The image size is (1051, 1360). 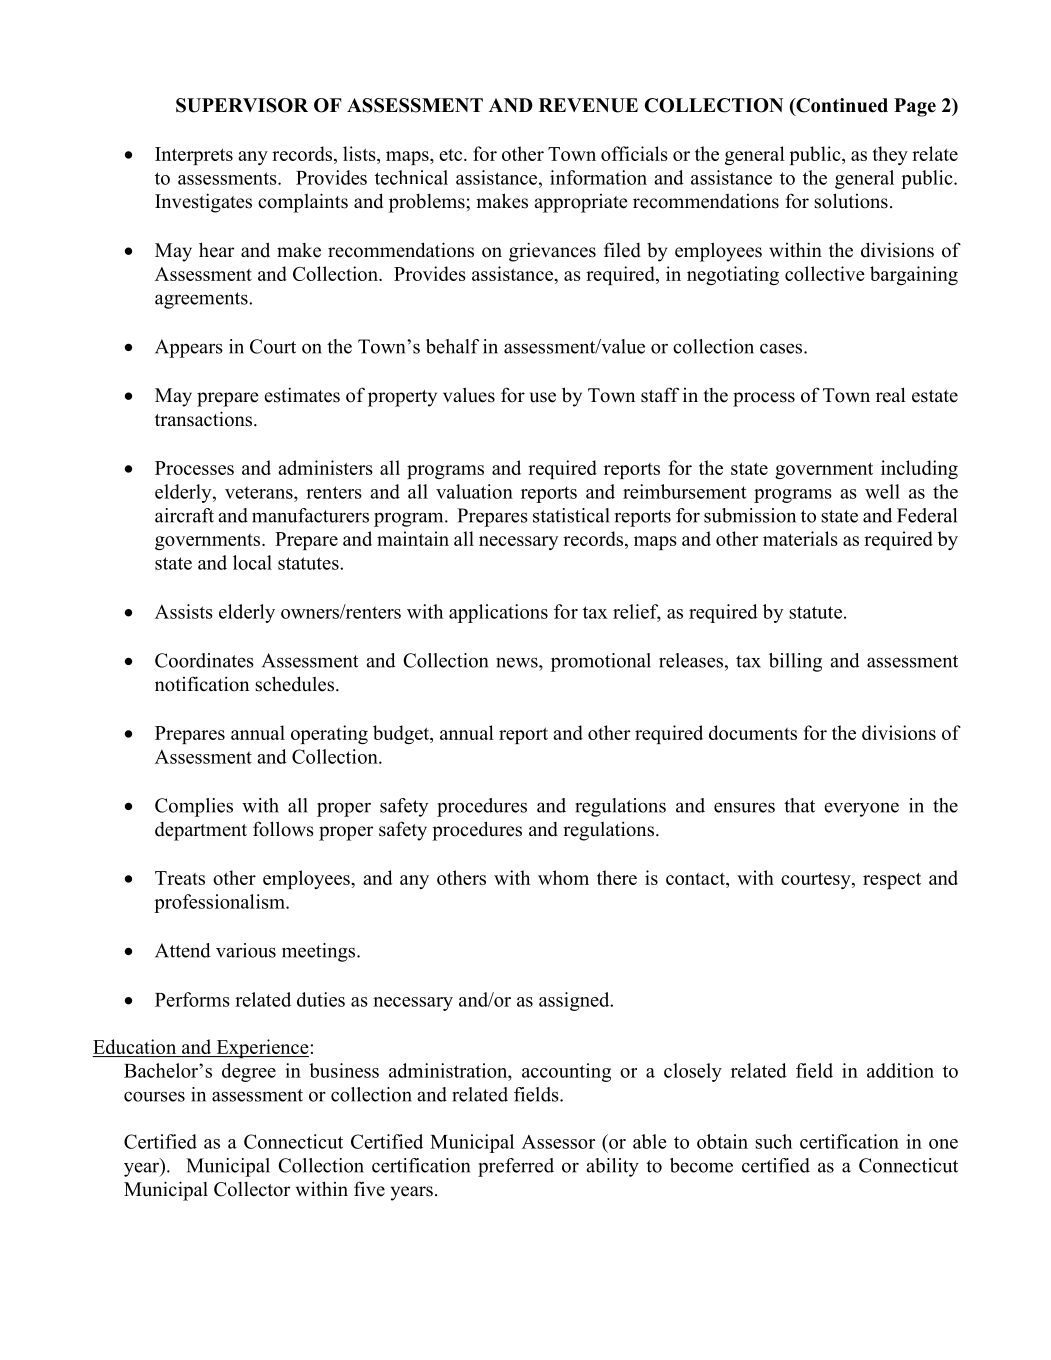 What do you see at coordinates (588, 105) in the image?
I see `REVENUE` at bounding box center [588, 105].
